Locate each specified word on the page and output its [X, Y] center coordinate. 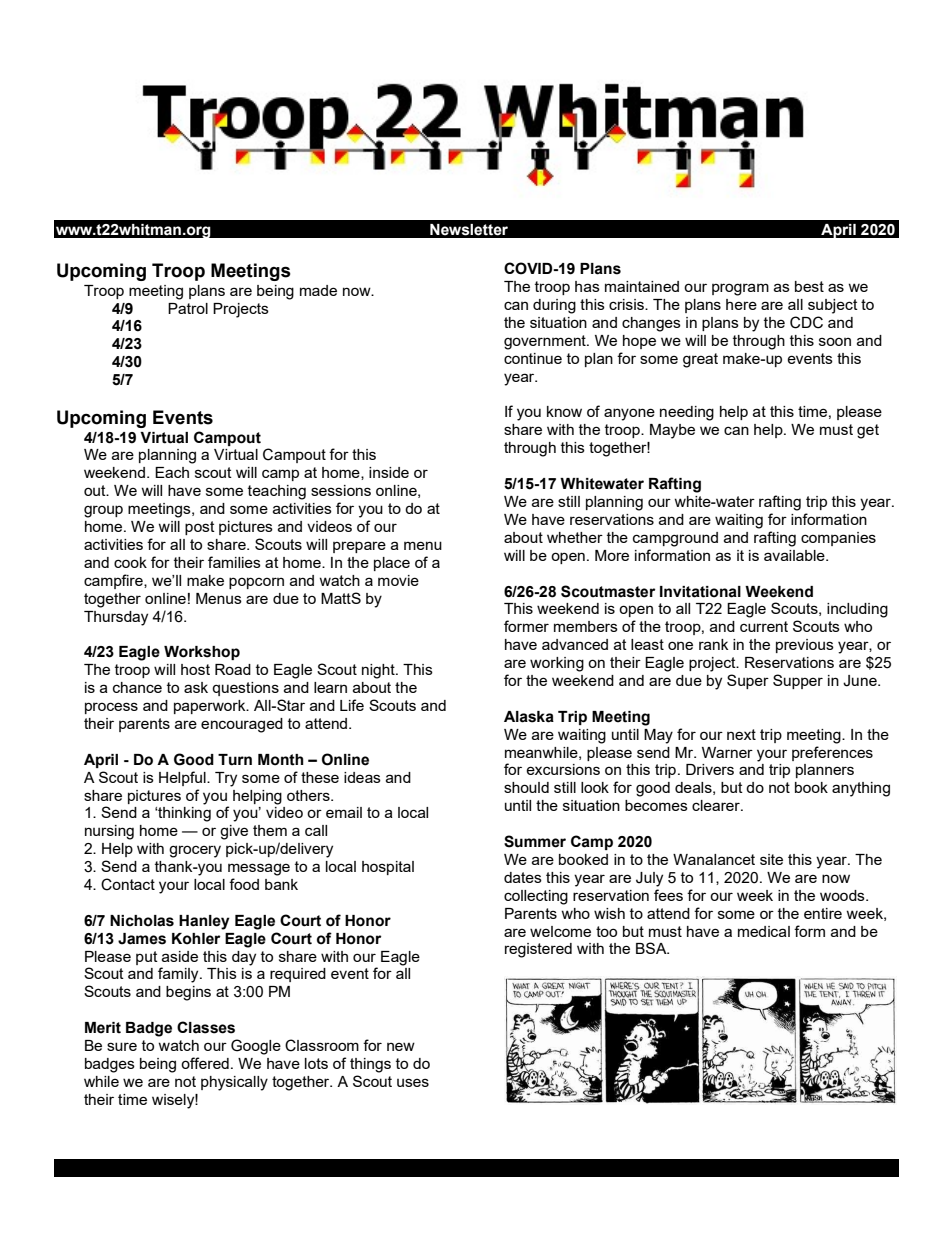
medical [764, 931]
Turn [235, 760]
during [554, 306]
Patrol [188, 308]
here [741, 304]
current [764, 626]
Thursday [116, 618]
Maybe [672, 431]
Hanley [204, 922]
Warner [727, 752]
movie [398, 580]
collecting [536, 897]
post [200, 528]
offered [205, 1063]
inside [389, 472]
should [526, 787]
